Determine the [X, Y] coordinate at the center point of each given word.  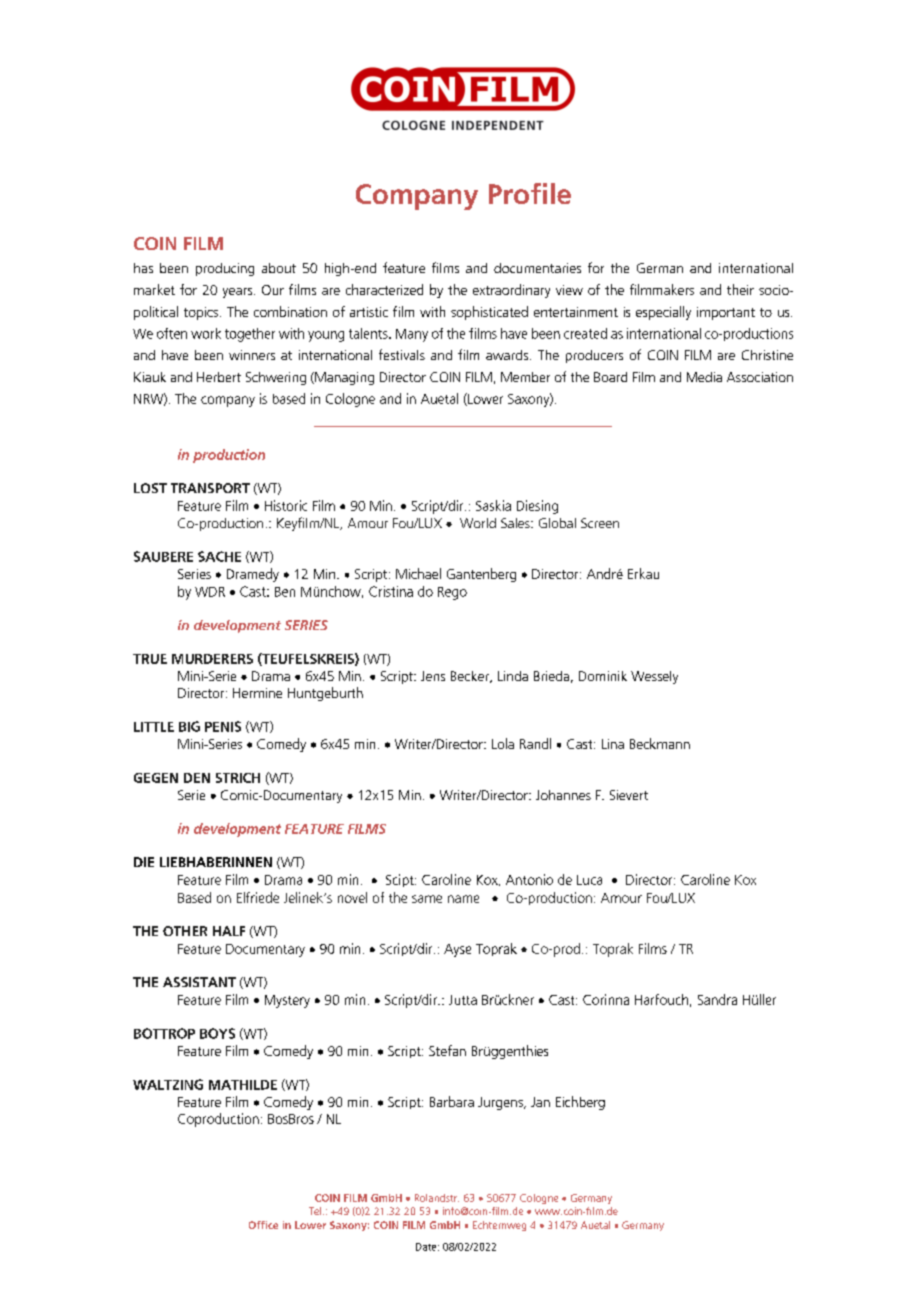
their [740, 289]
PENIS [223, 726]
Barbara [452, 1101]
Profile [530, 193]
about [279, 268]
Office [263, 1225]
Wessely [654, 677]
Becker [471, 677]
